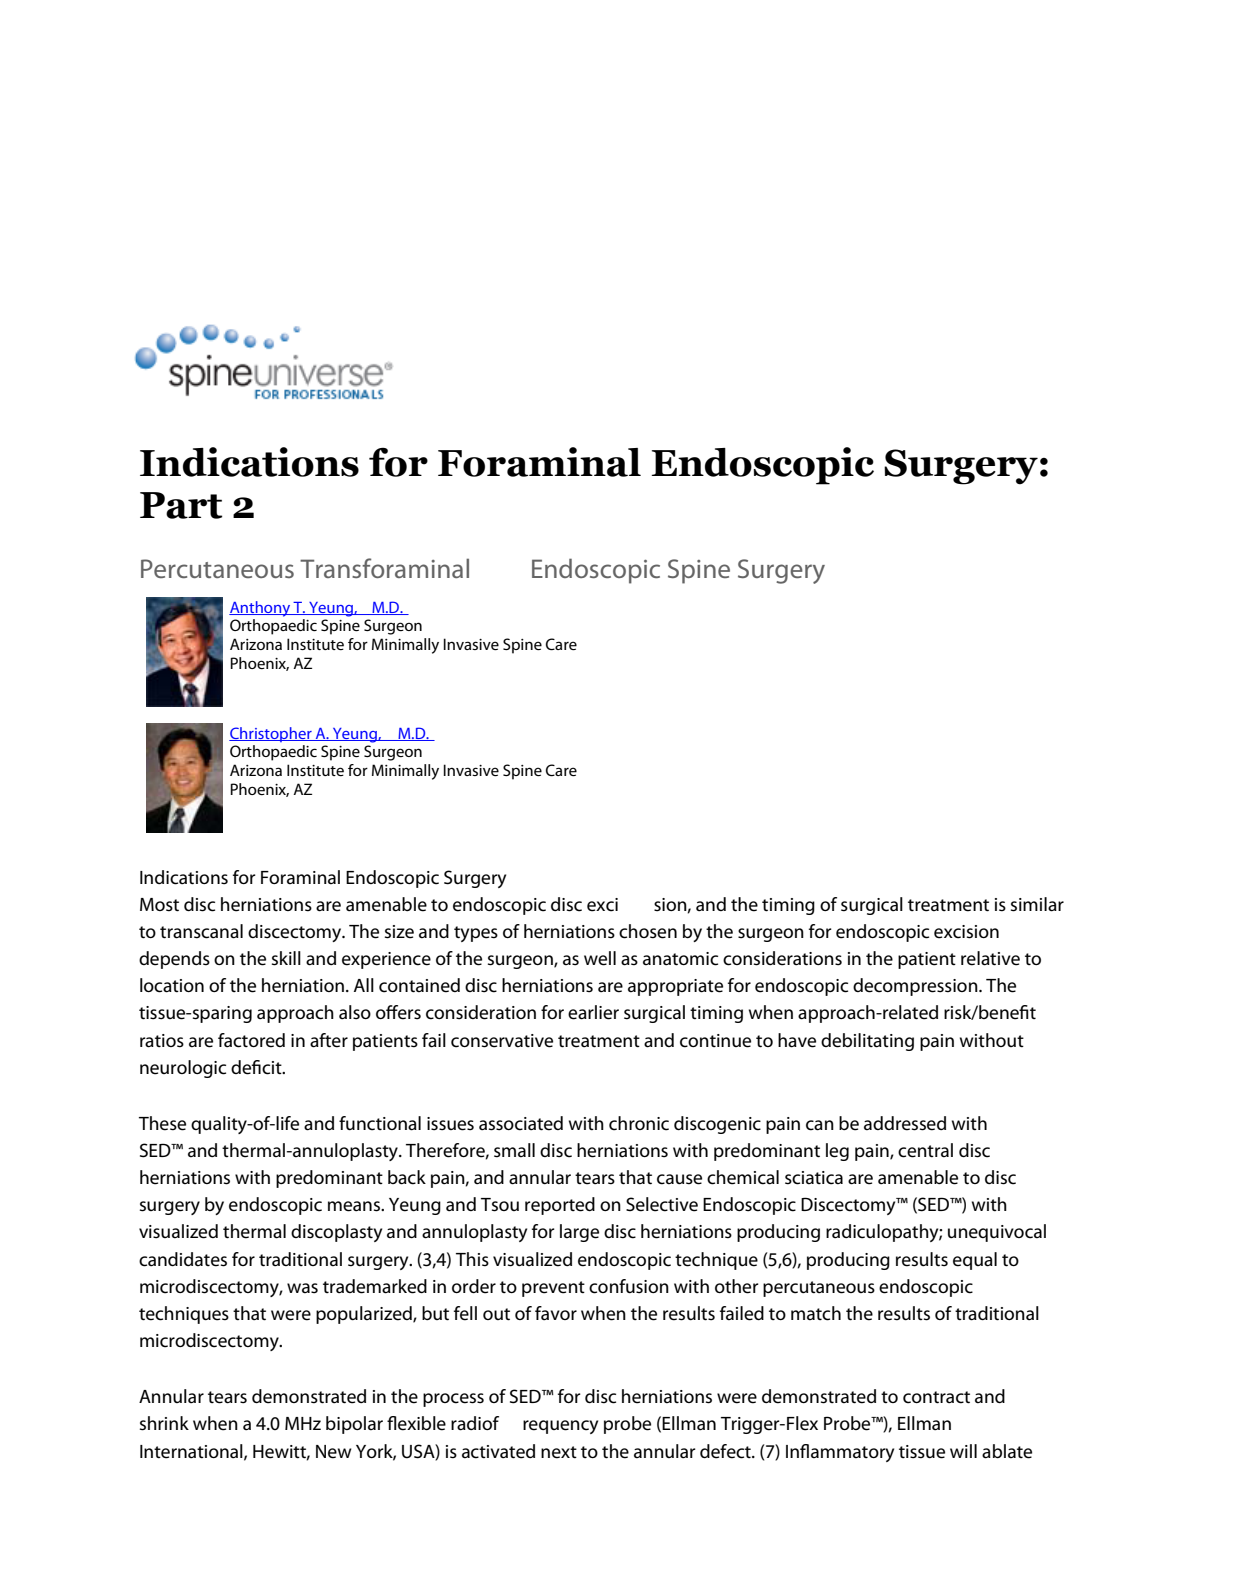 The width and height of the screenshot is (1233, 1595). I want to click on Anthony, so click(260, 609).
